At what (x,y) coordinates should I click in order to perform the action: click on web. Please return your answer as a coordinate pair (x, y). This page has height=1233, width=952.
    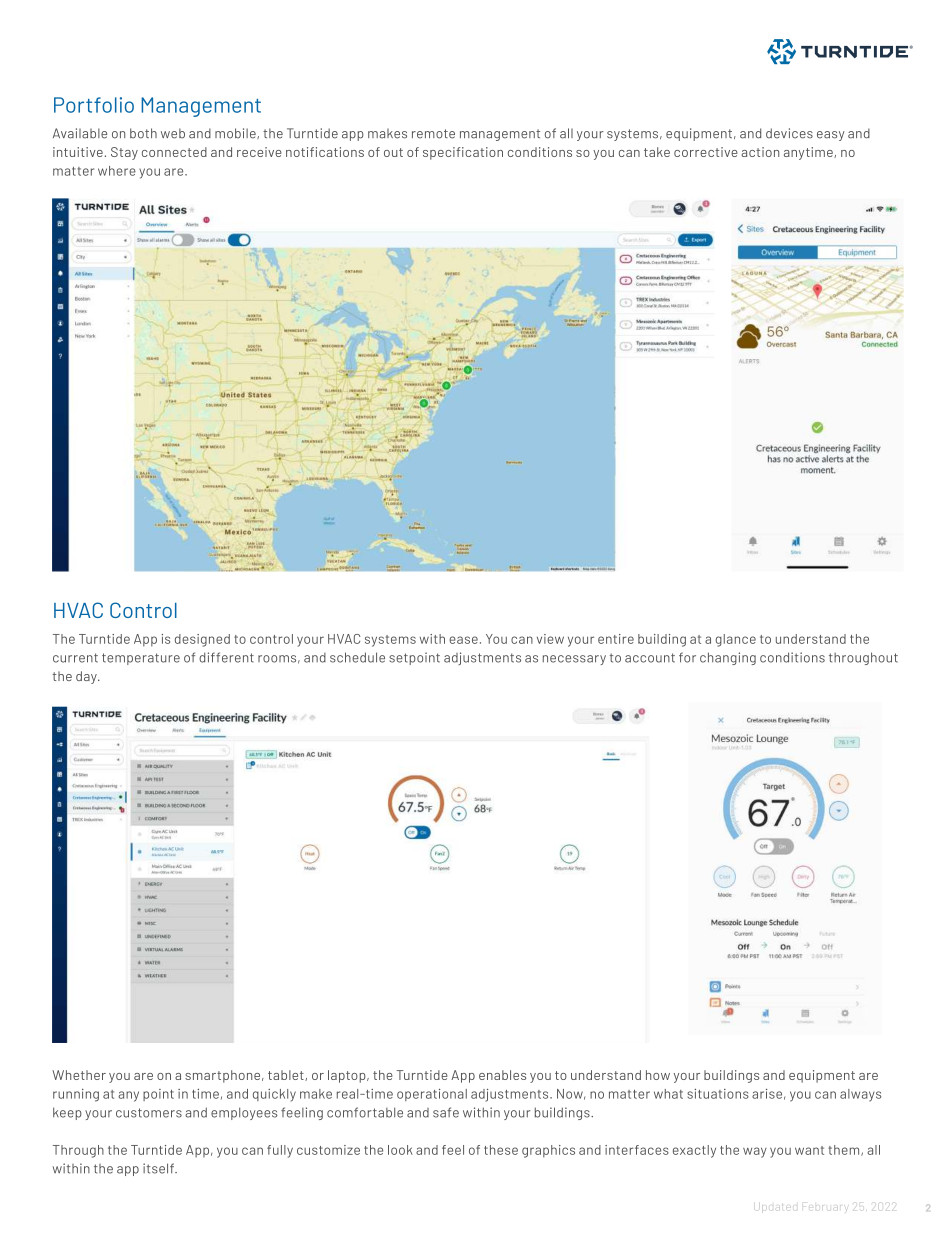
    Looking at the image, I should click on (173, 133).
